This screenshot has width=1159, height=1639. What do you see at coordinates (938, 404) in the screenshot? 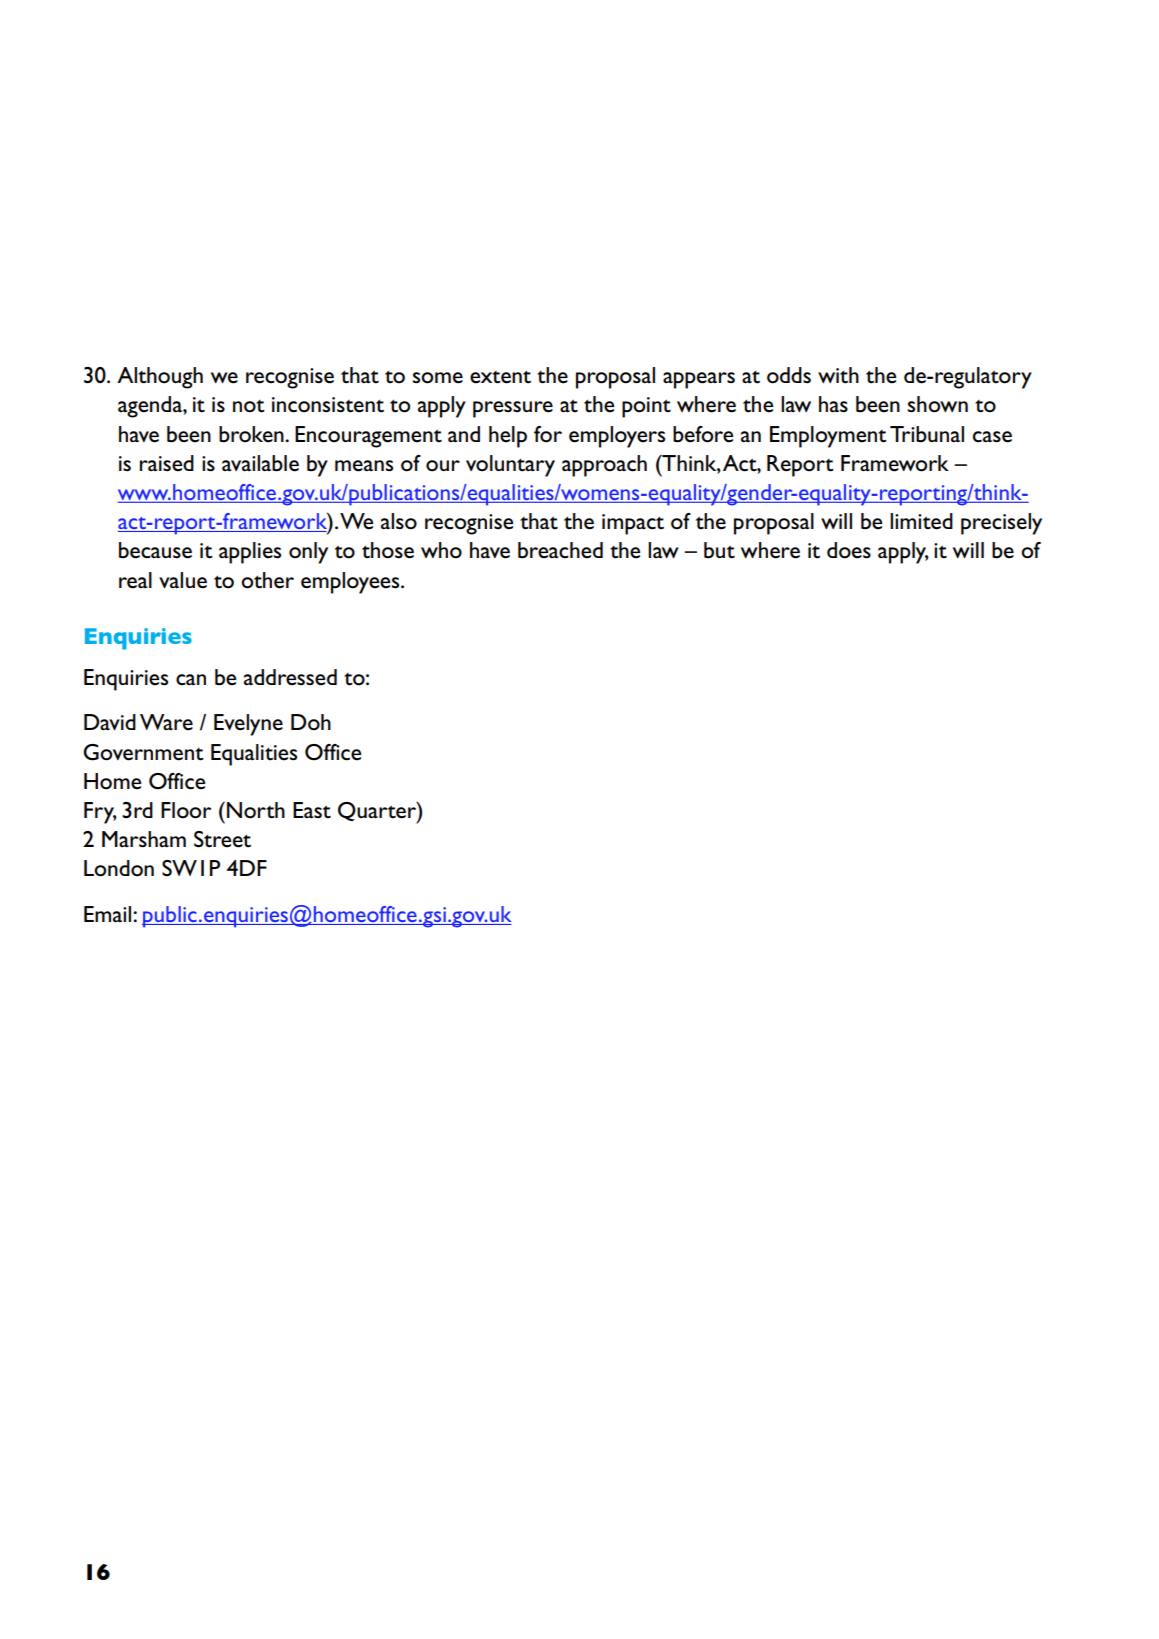
I see `shown` at bounding box center [938, 404].
